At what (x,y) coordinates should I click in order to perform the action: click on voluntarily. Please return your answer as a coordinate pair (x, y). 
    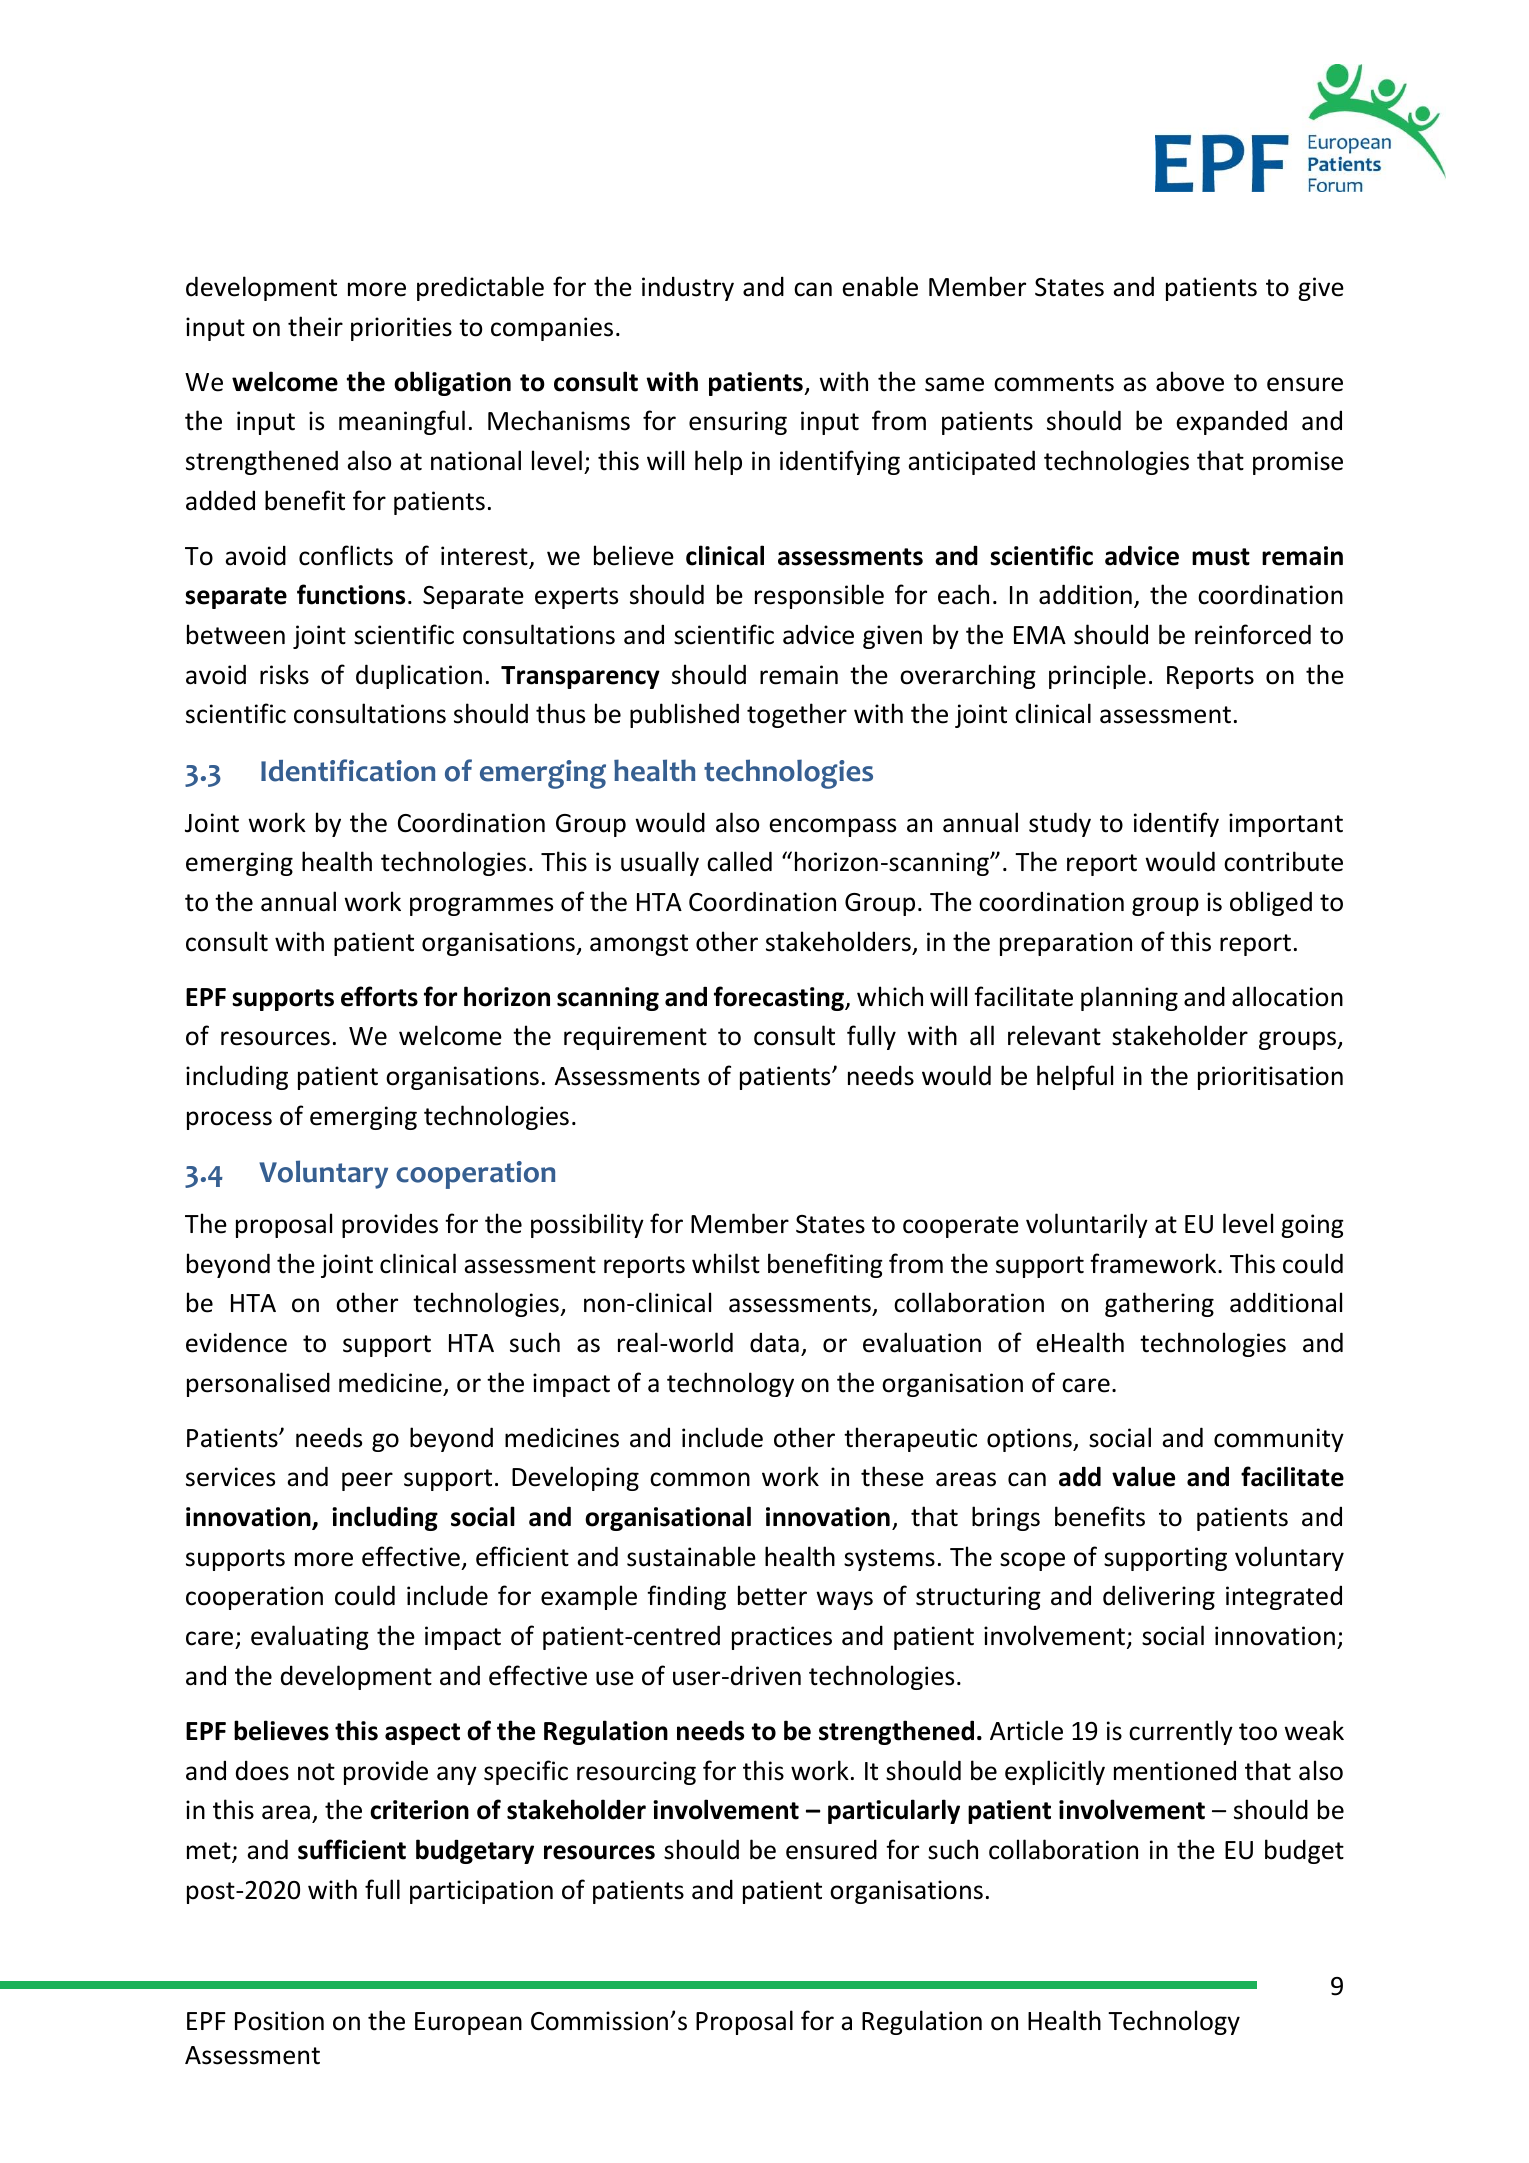
    Looking at the image, I should click on (1087, 1225).
